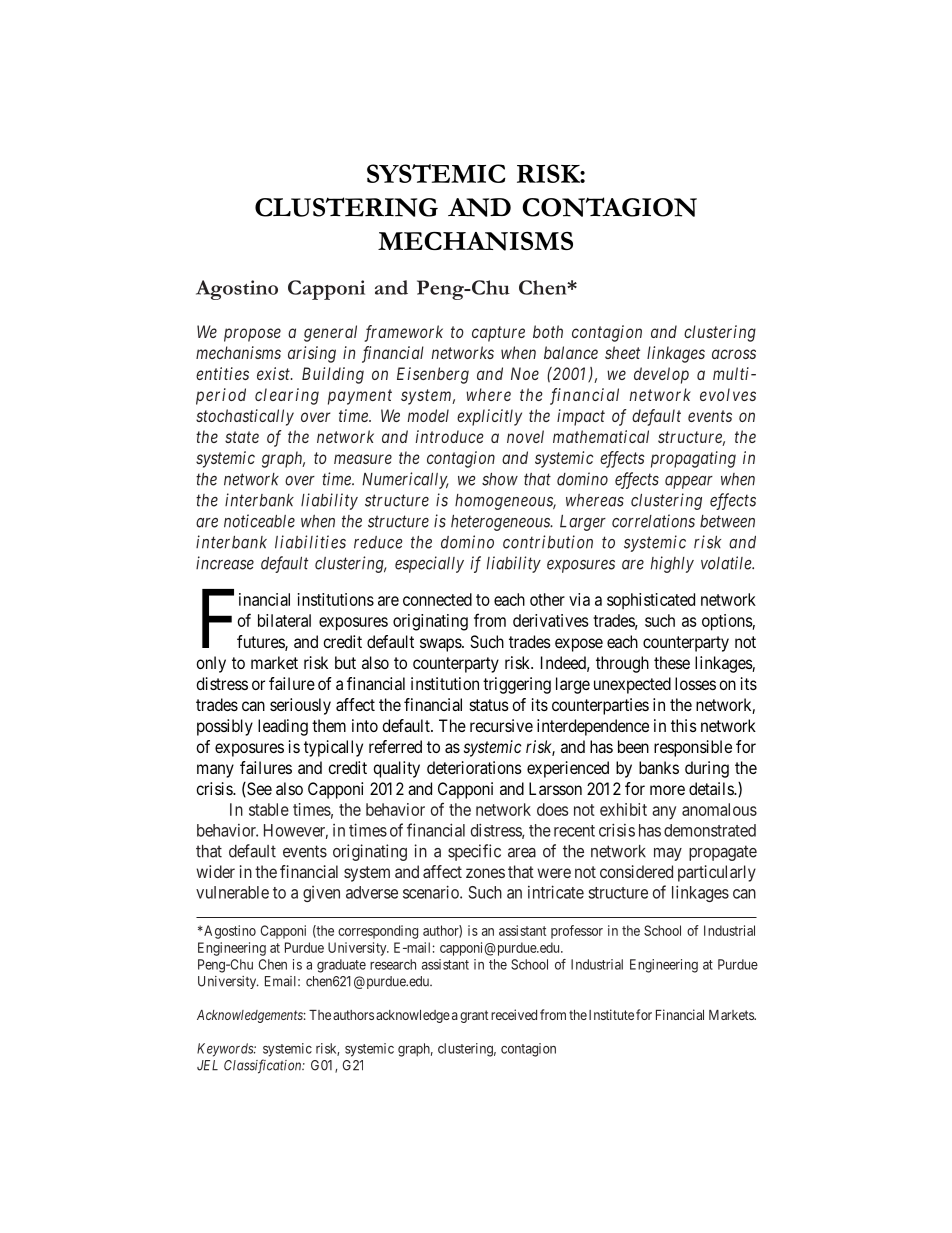  I want to click on graduate, so click(341, 966).
